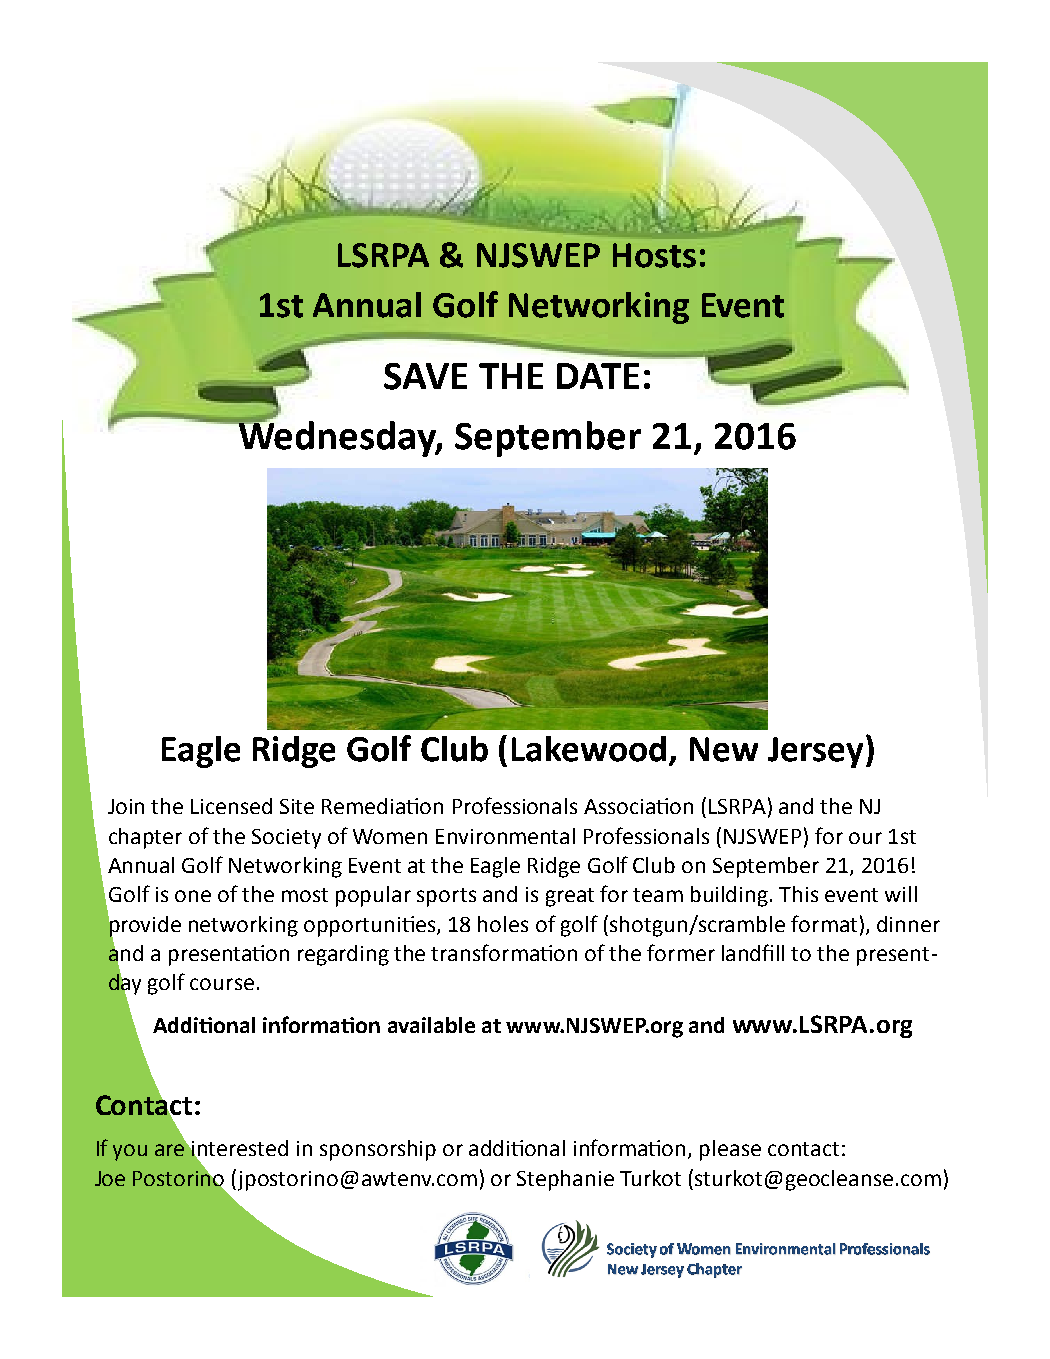 The height and width of the image is (1359, 1050). What do you see at coordinates (171, 1149) in the image?
I see `are` at bounding box center [171, 1149].
